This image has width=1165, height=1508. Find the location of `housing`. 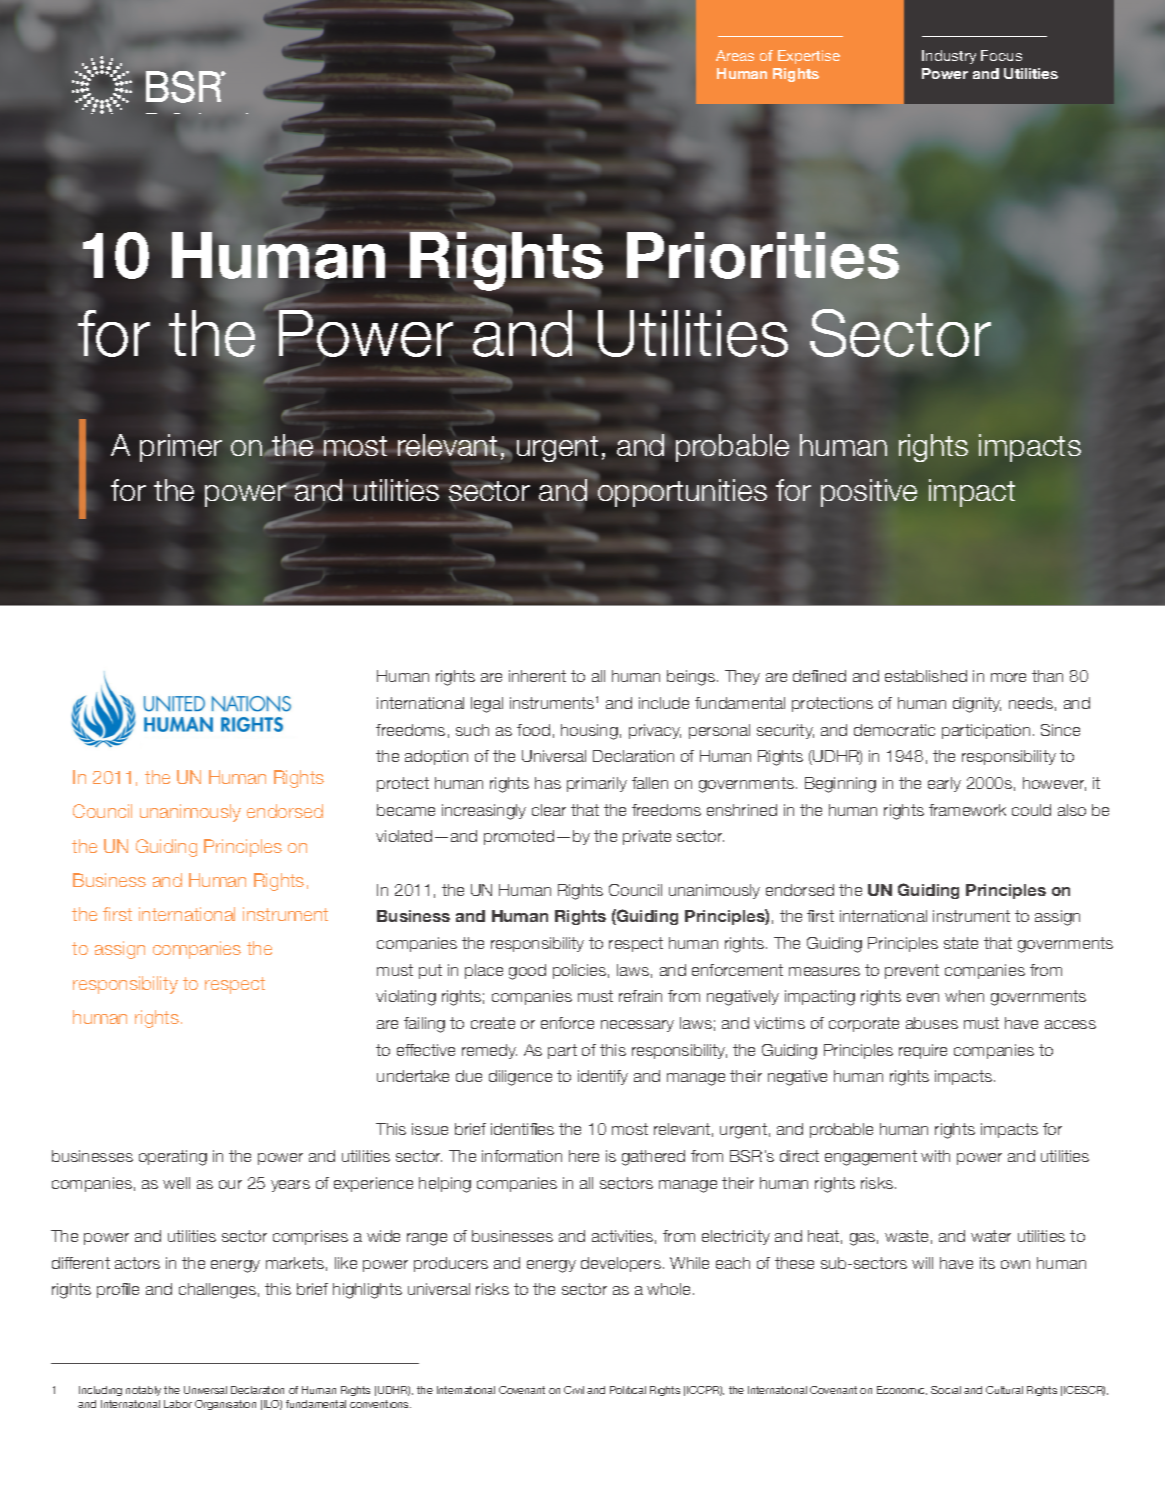

housing is located at coordinates (589, 732).
